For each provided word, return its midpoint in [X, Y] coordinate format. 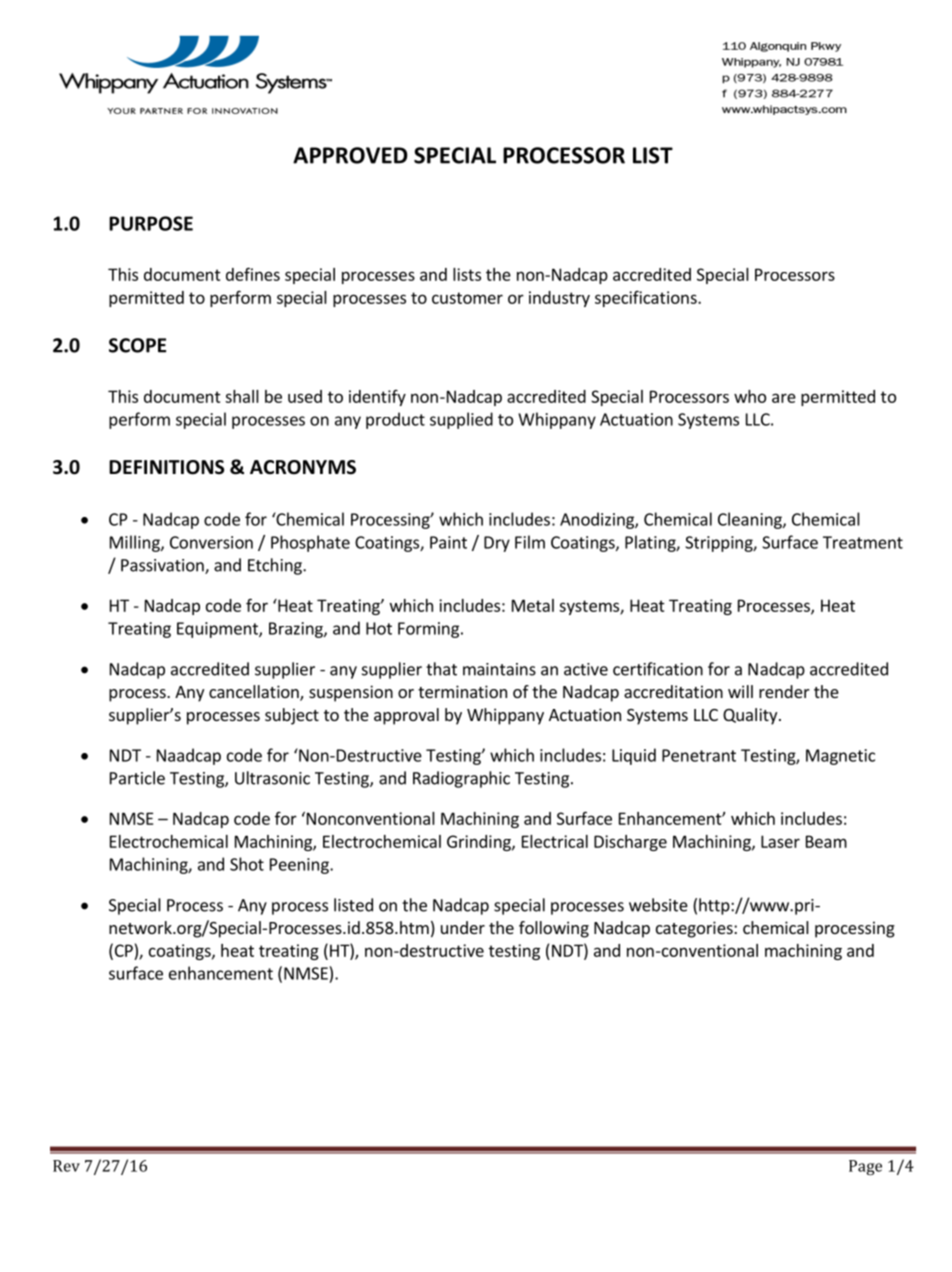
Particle [137, 778]
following [554, 929]
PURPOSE [151, 223]
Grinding [480, 843]
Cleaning [751, 520]
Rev [66, 1166]
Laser [780, 841]
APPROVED [350, 155]
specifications [647, 298]
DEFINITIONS [166, 467]
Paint [448, 542]
